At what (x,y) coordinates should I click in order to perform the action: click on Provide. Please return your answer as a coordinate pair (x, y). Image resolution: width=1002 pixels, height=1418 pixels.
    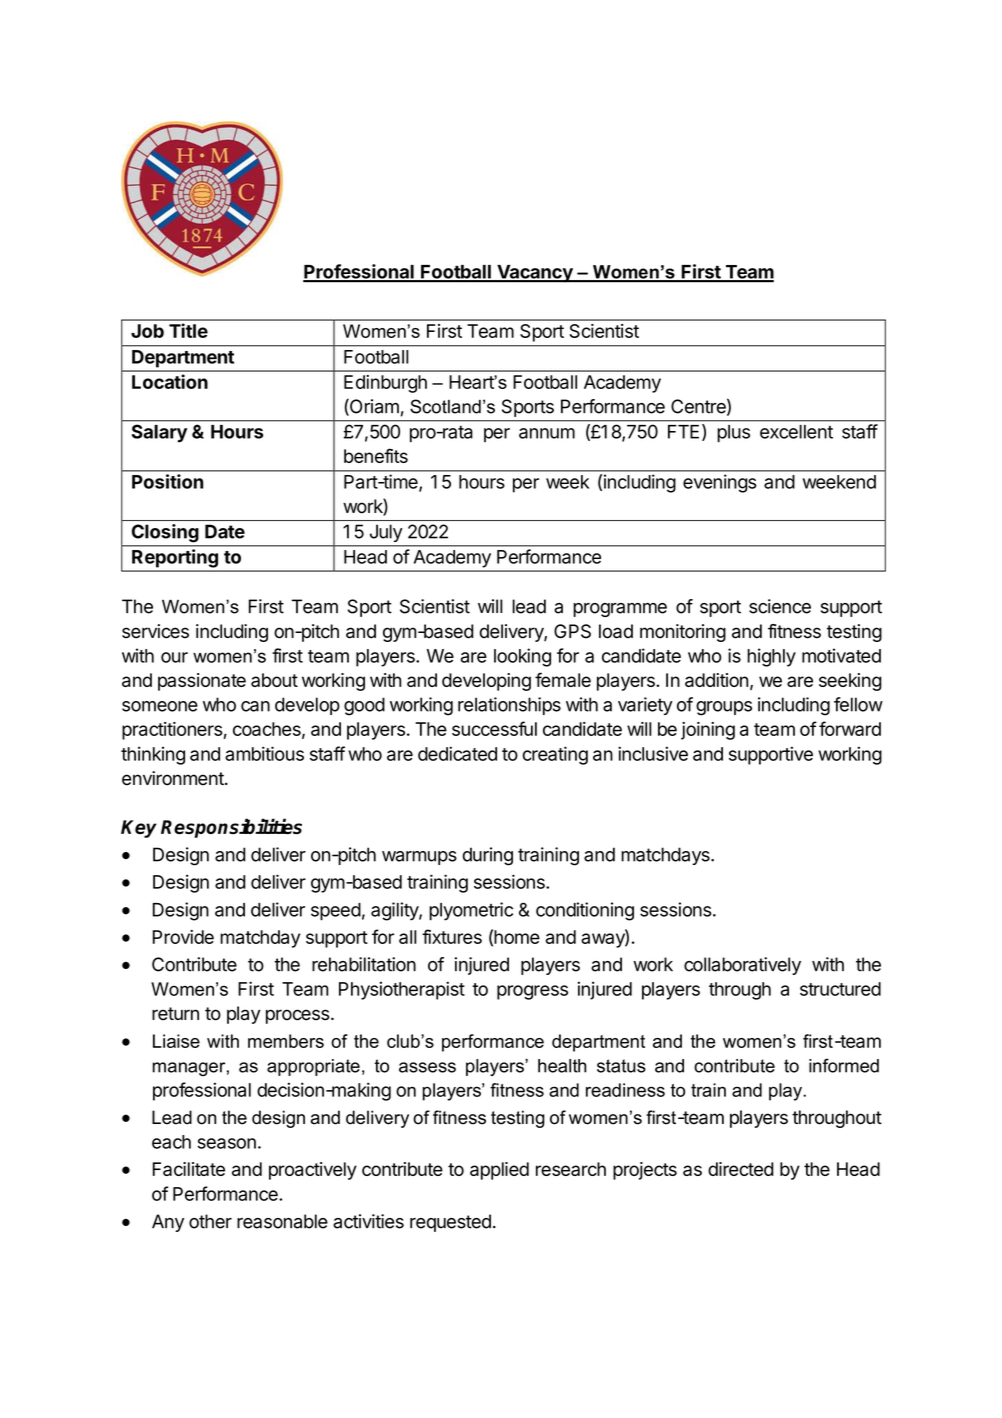
    Looking at the image, I should click on (183, 937).
